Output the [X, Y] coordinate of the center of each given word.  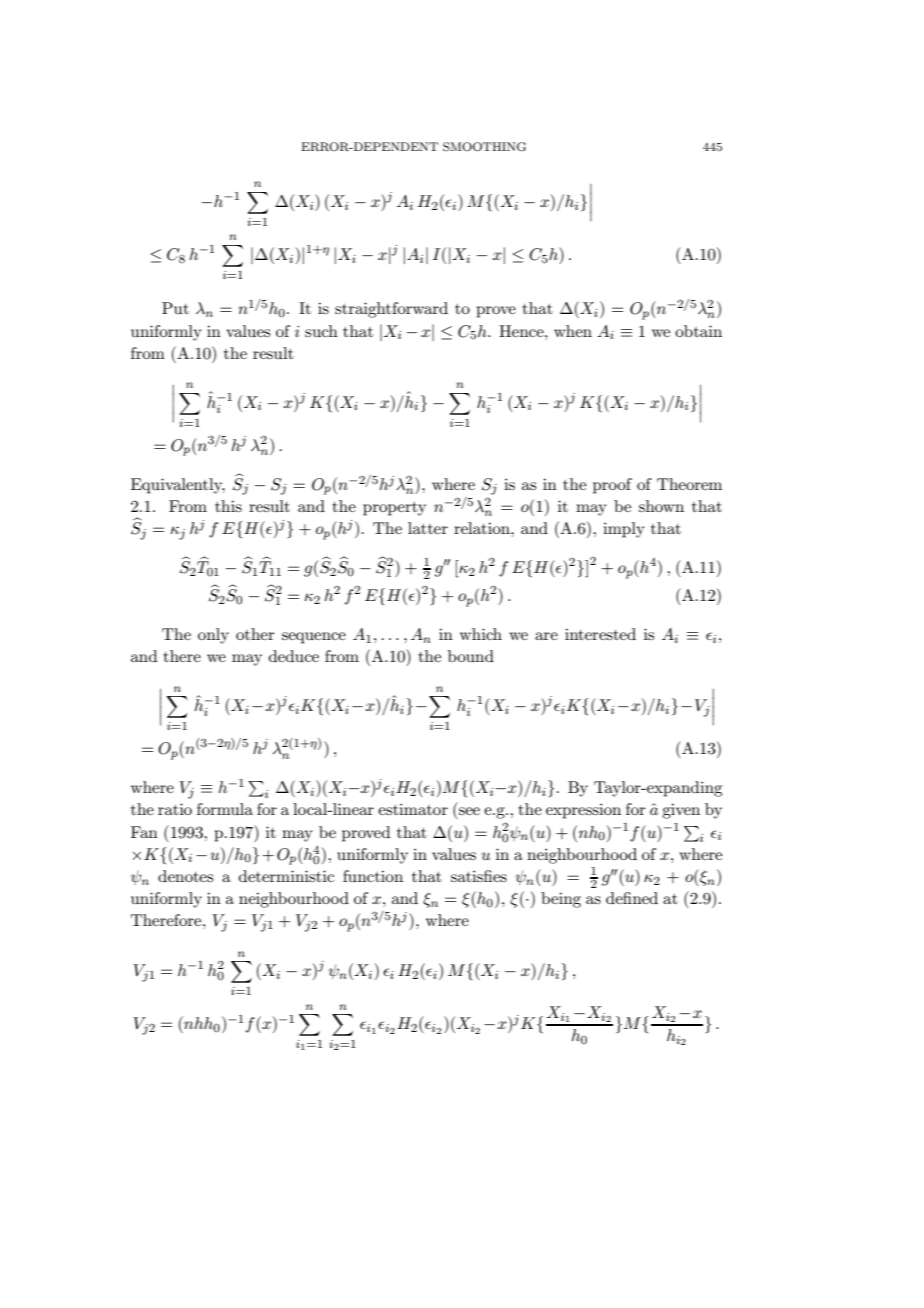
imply [624, 530]
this [228, 506]
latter [428, 528]
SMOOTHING [484, 147]
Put [175, 308]
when [573, 331]
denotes [185, 876]
